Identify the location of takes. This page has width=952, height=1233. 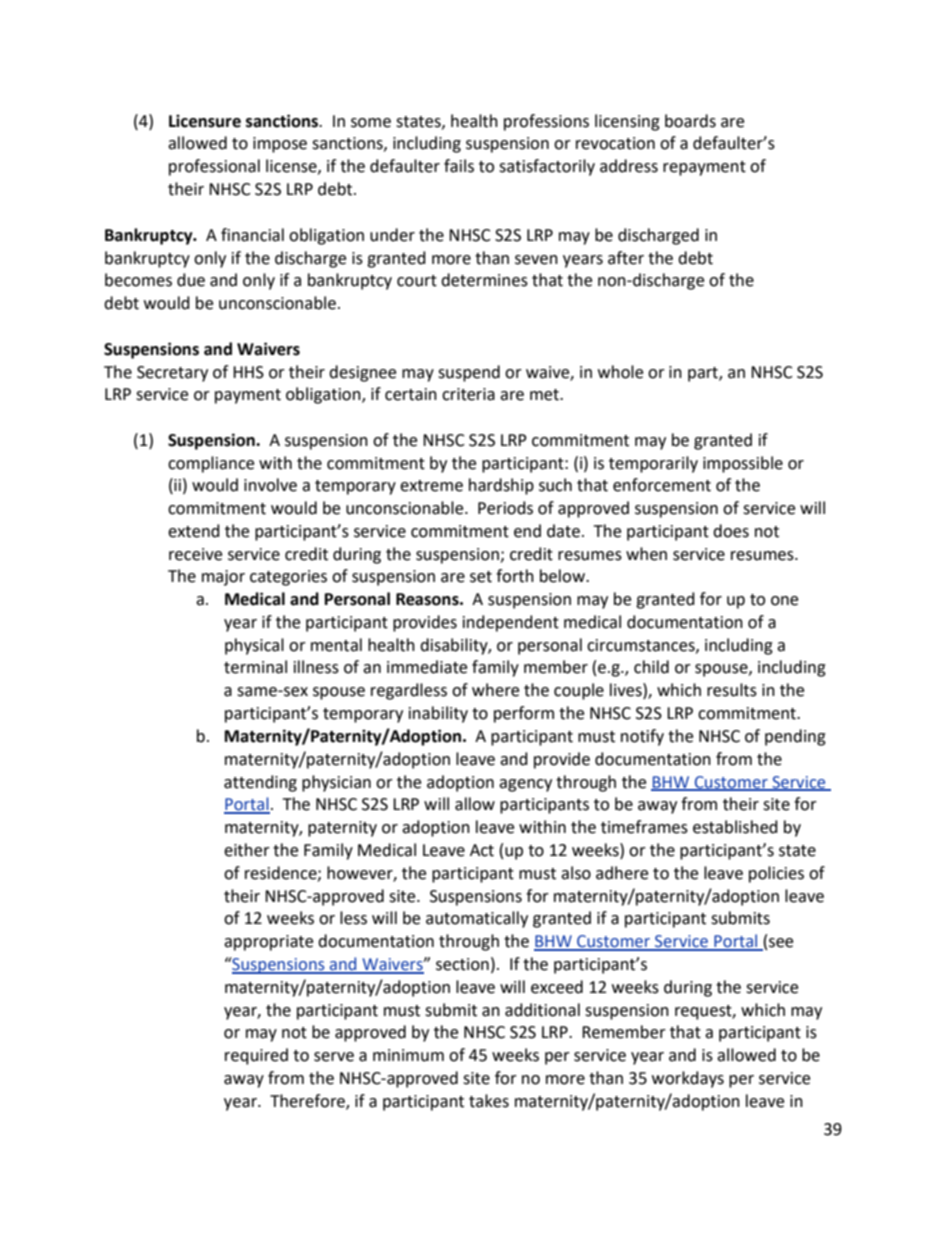
(489, 1101).
